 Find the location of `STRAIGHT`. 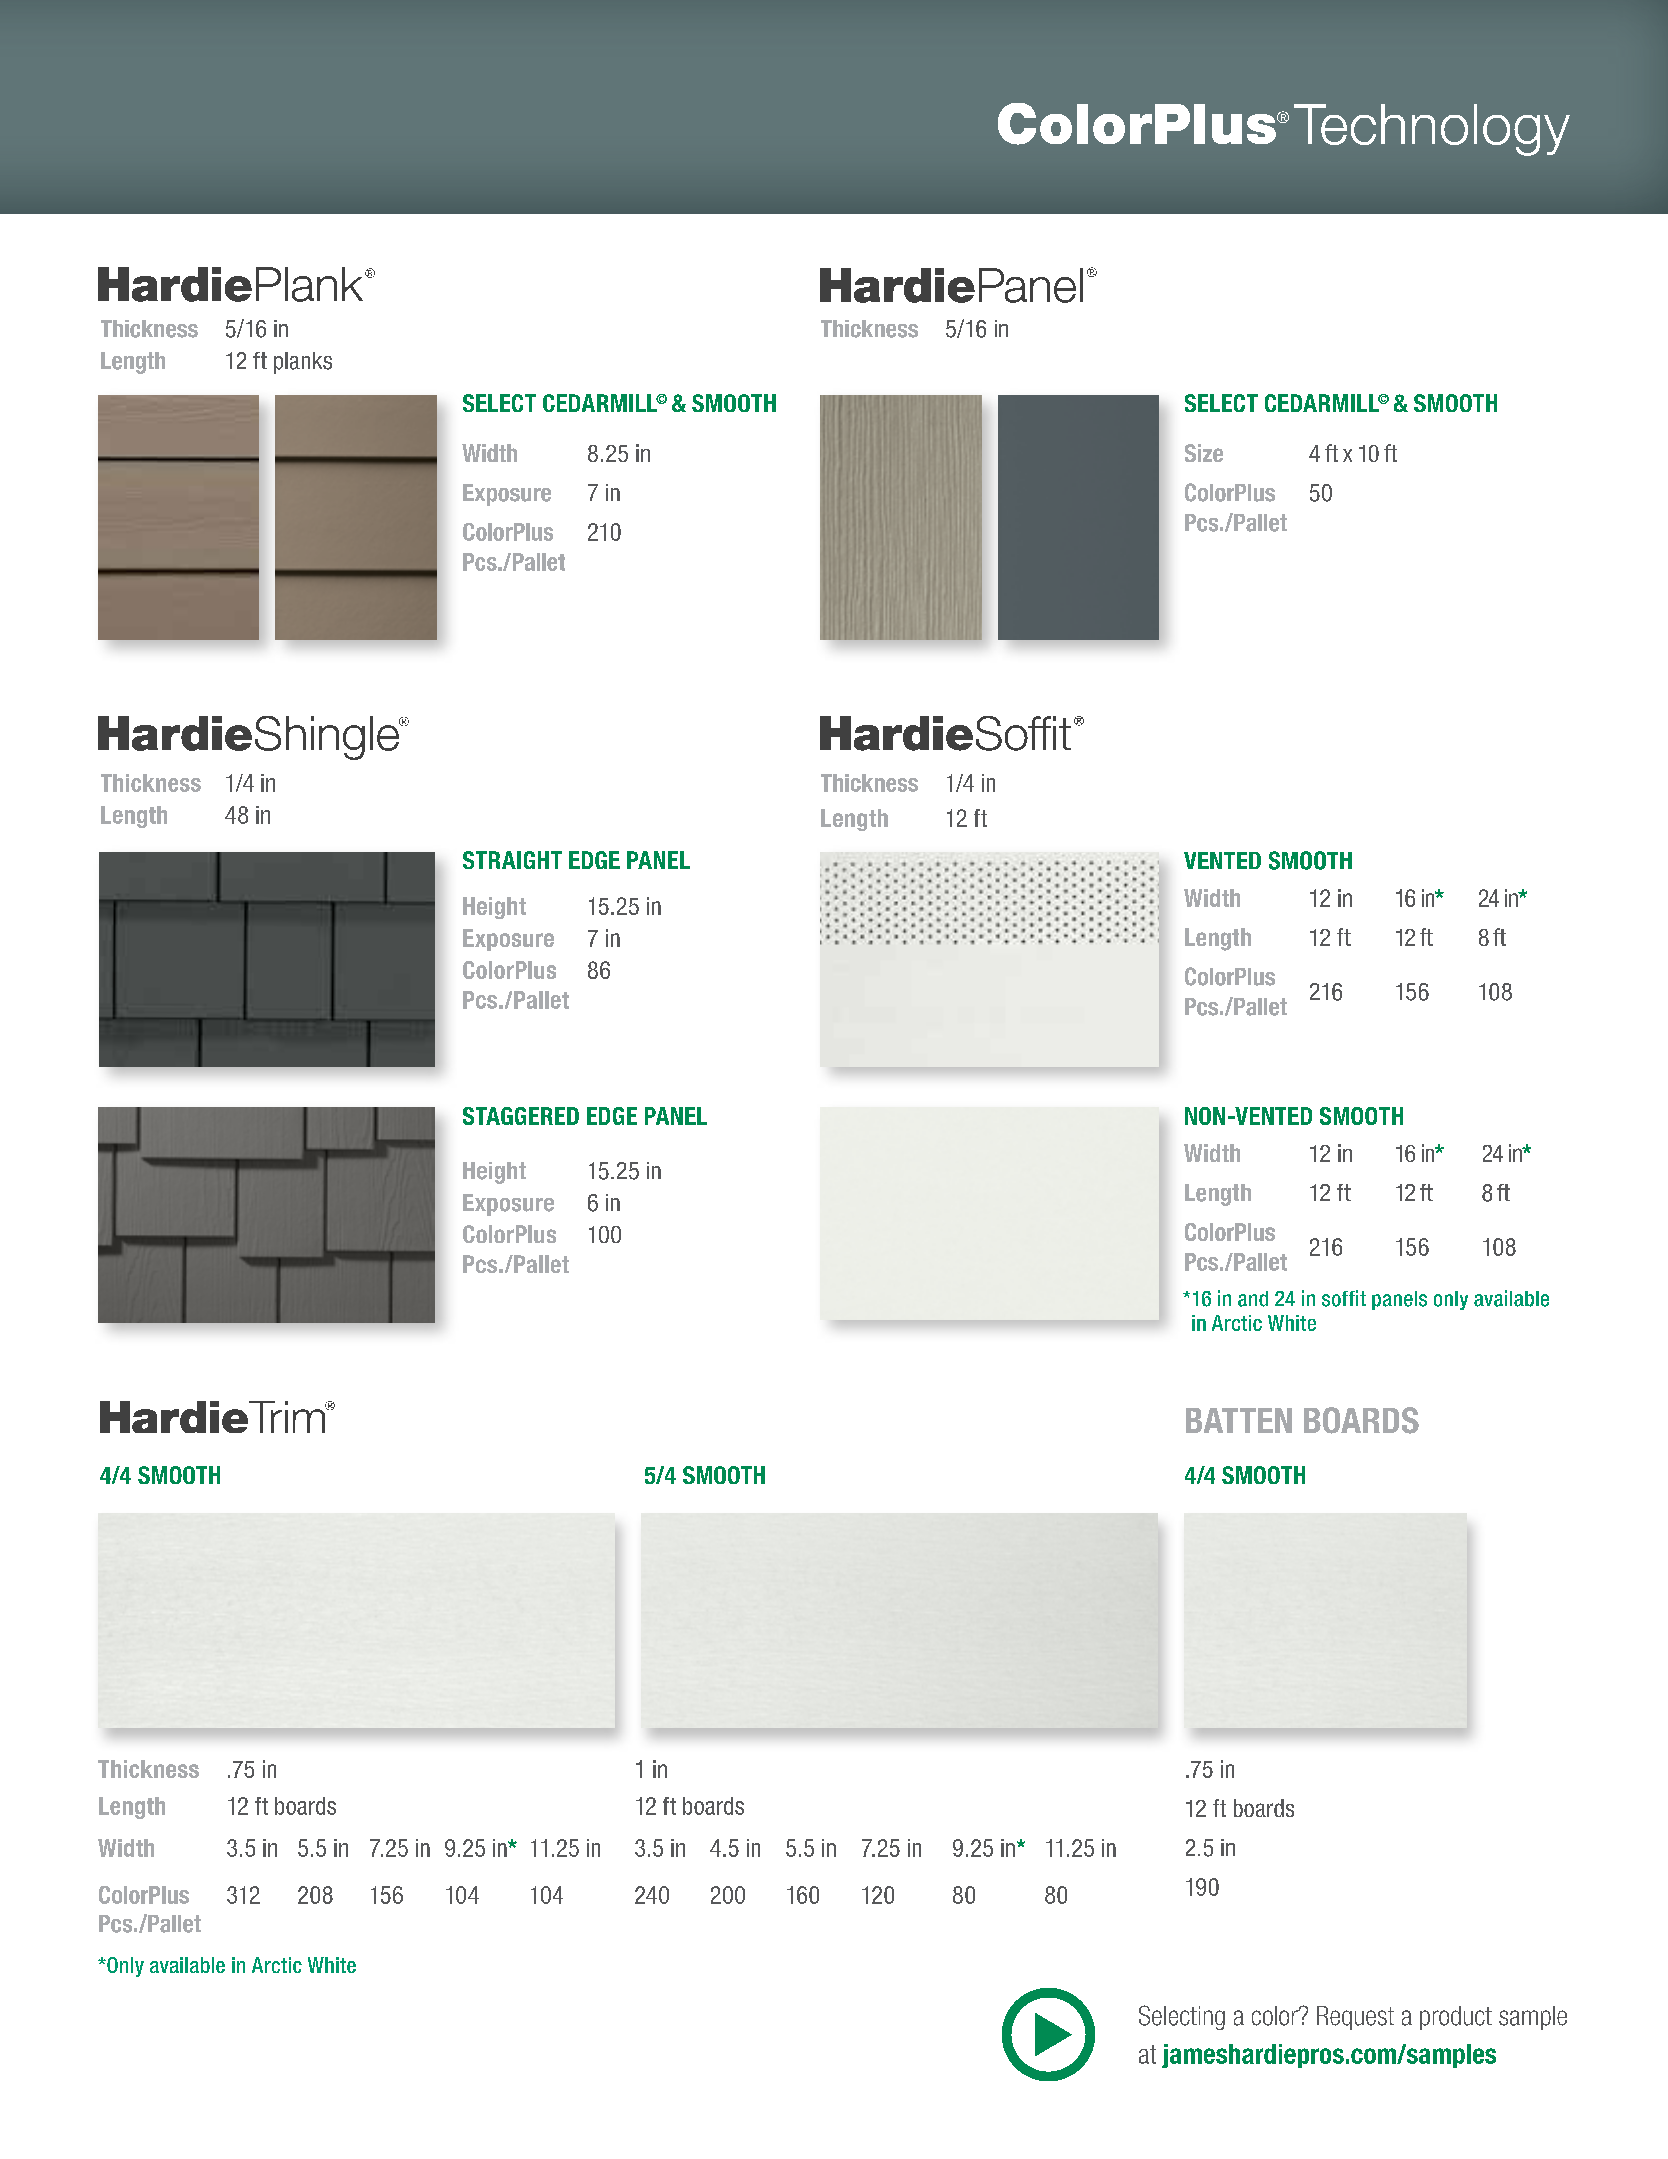

STRAIGHT is located at coordinates (512, 860).
